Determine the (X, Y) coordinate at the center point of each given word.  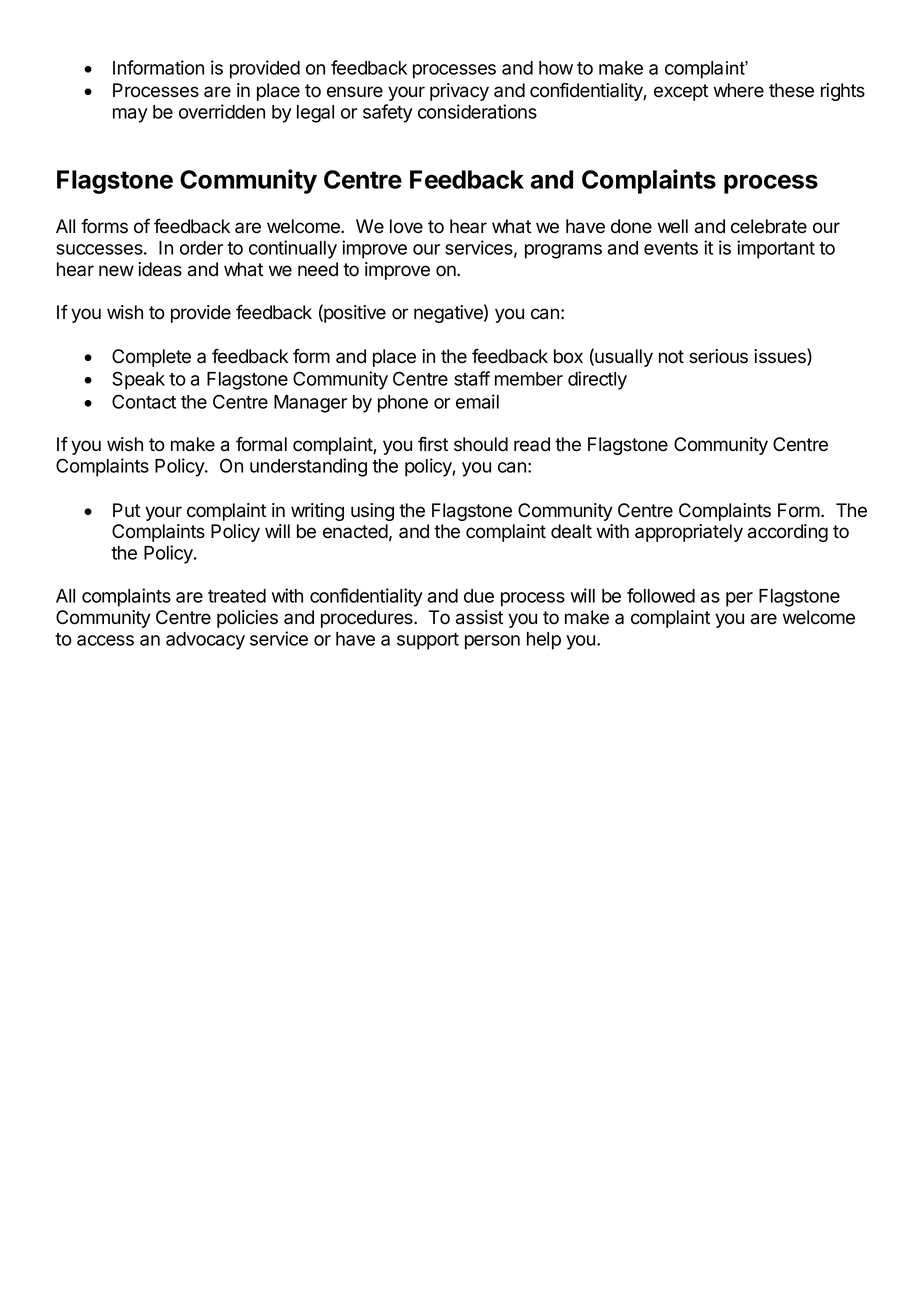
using (372, 512)
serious (718, 356)
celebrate (769, 226)
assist (479, 617)
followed (661, 595)
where (739, 90)
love (406, 226)
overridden (222, 111)
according (788, 533)
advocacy (205, 641)
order (201, 248)
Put (126, 510)
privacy (459, 92)
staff (472, 378)
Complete (151, 358)
